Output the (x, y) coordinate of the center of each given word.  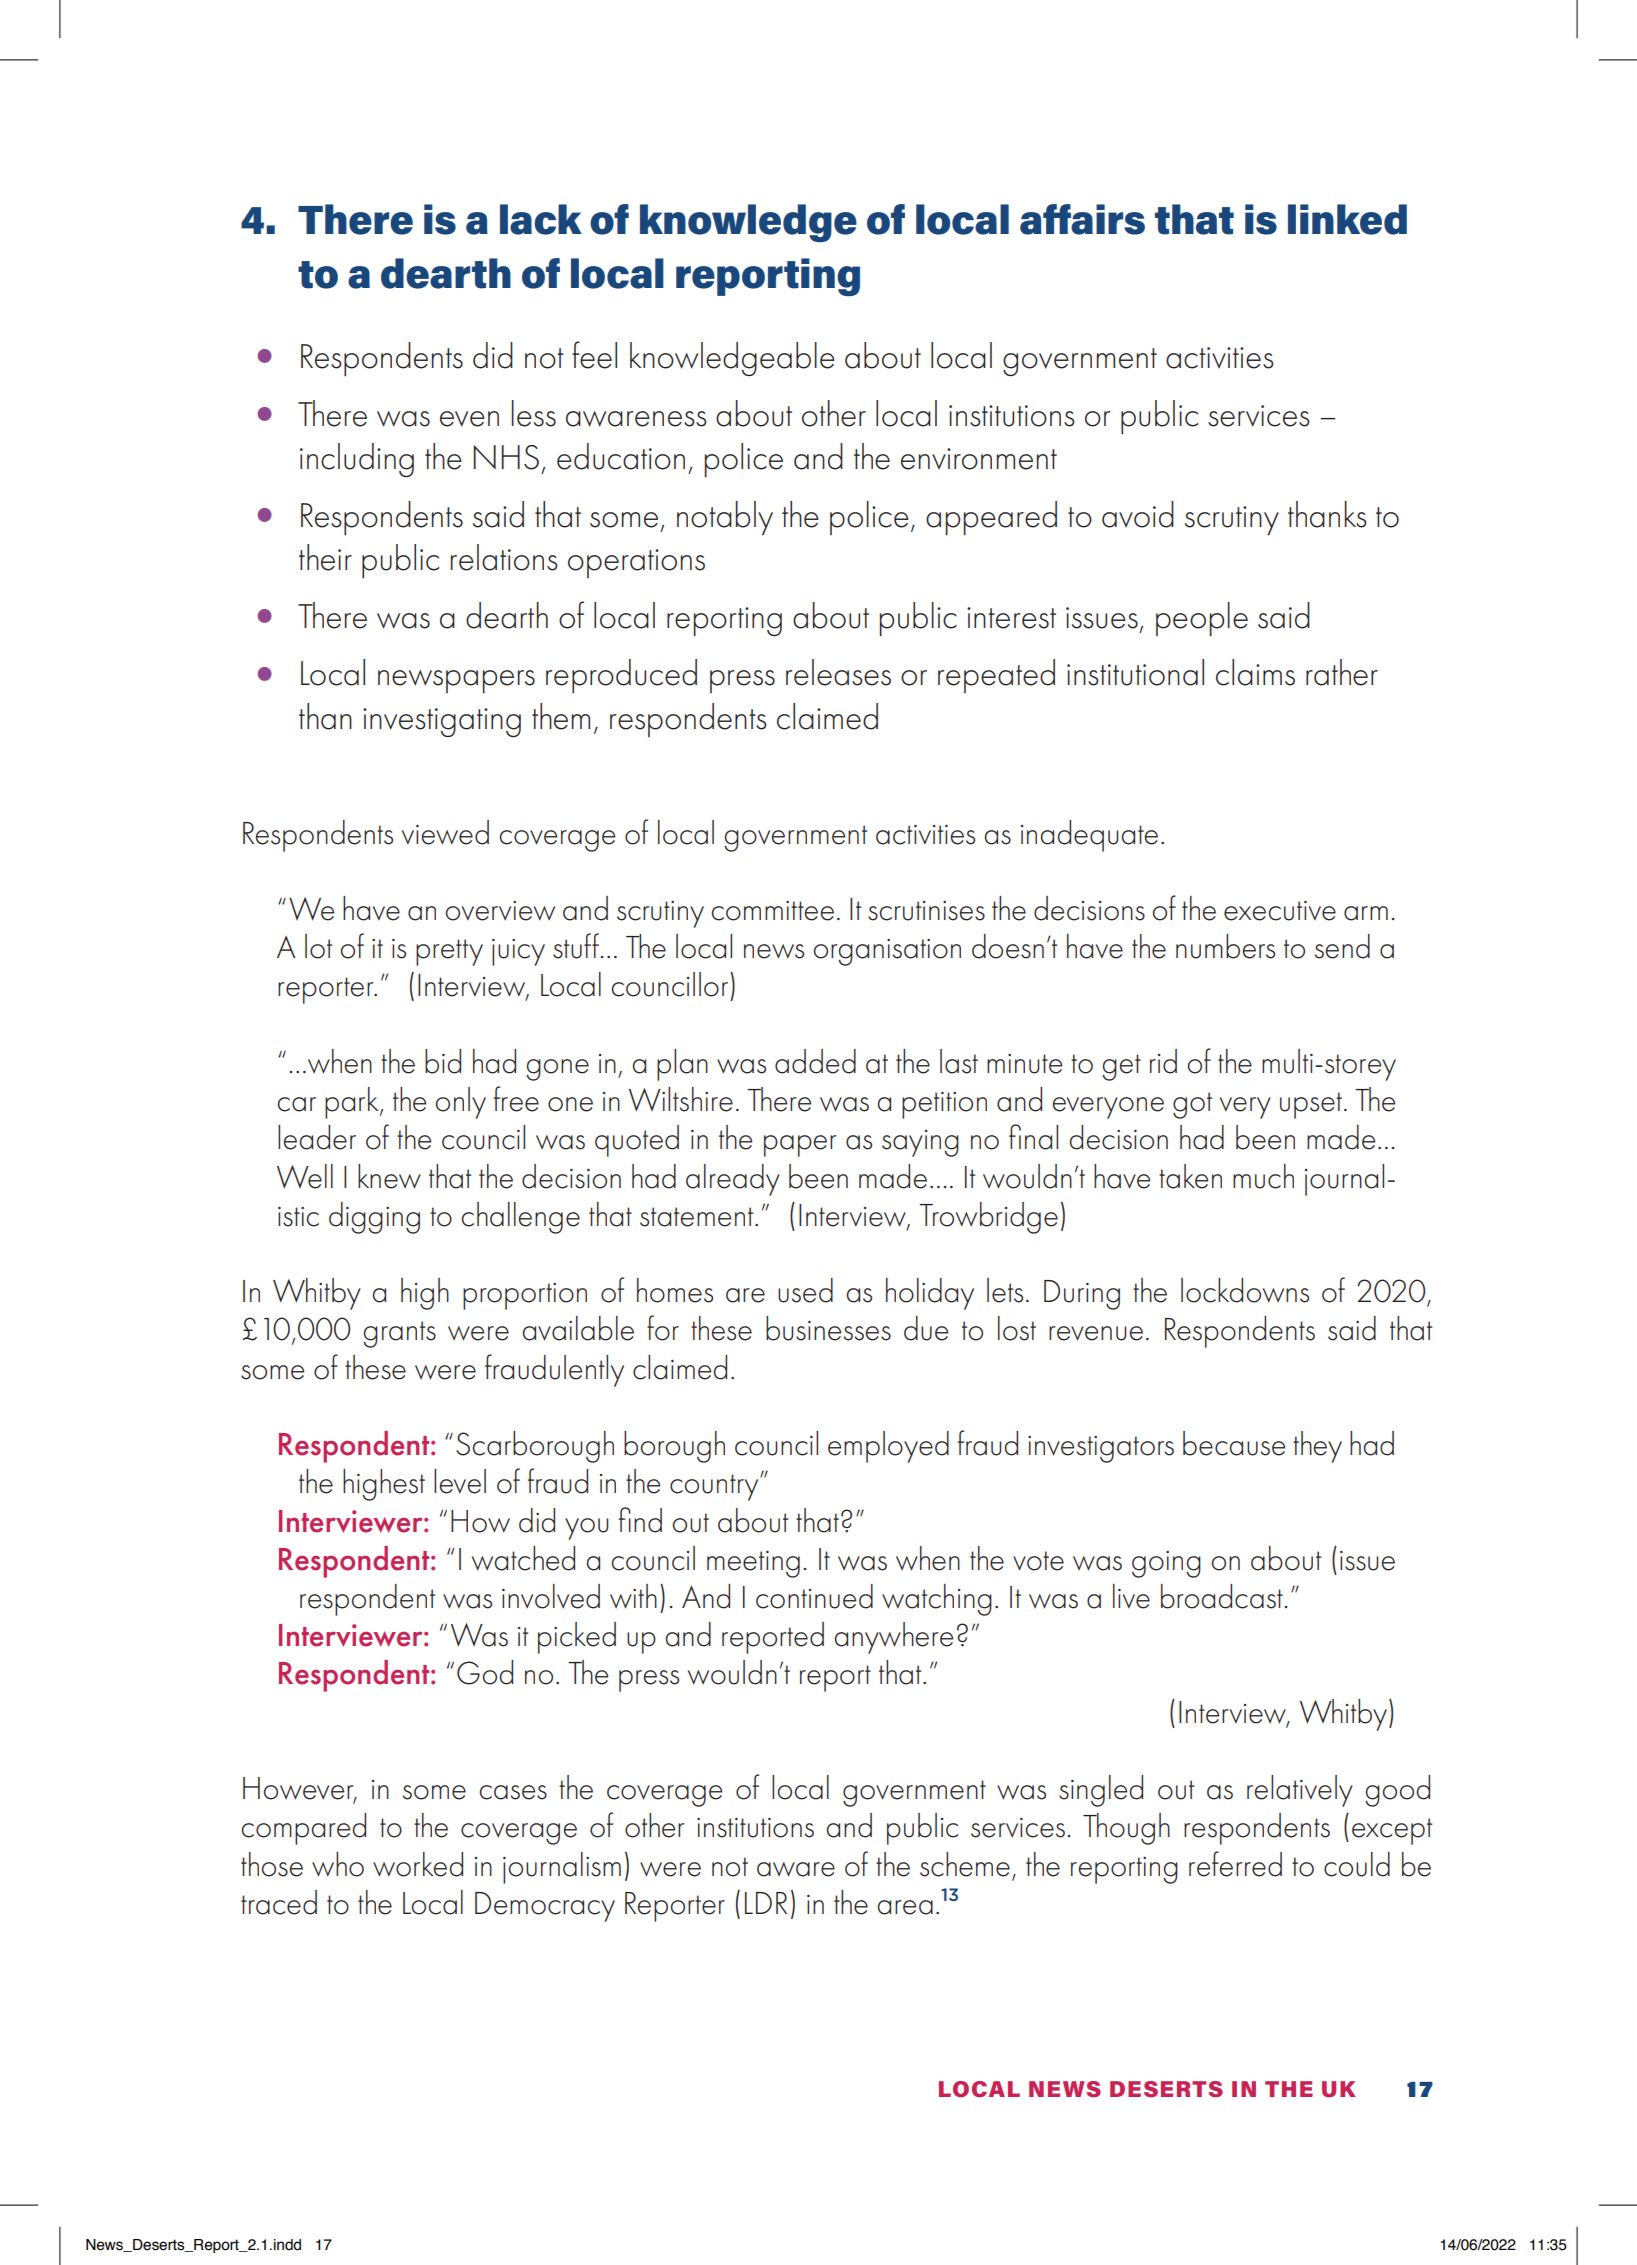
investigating (442, 722)
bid (443, 1061)
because (1234, 1443)
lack (541, 219)
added (815, 1061)
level (460, 1481)
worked (418, 1864)
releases (838, 672)
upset (1311, 1105)
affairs (1082, 219)
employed (888, 1447)
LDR (766, 1903)
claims (1255, 672)
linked (1347, 219)
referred (1235, 1864)
